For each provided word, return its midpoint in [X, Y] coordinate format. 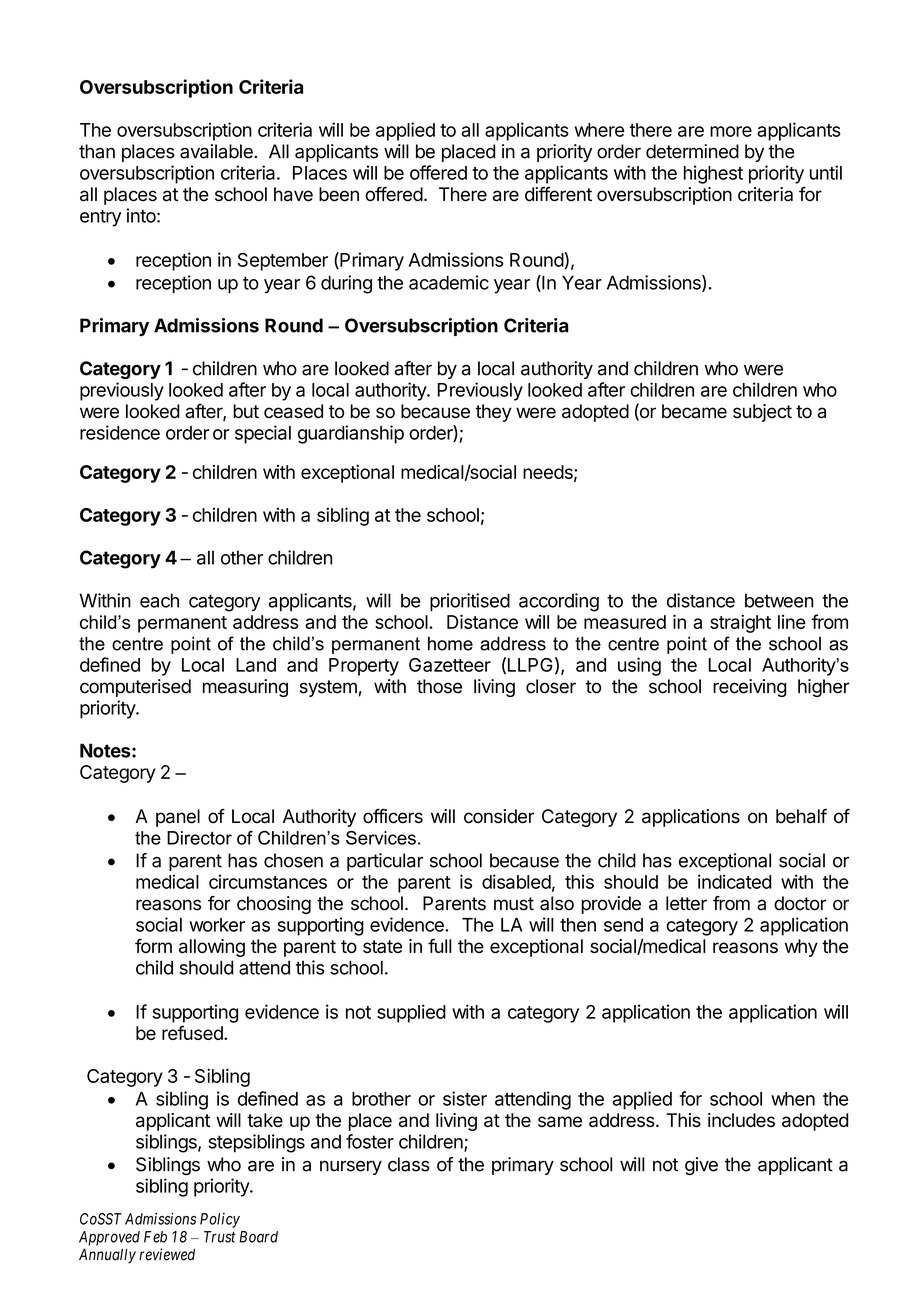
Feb [155, 1237]
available [217, 151]
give [701, 1166]
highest [713, 174]
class [409, 1164]
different [558, 194]
